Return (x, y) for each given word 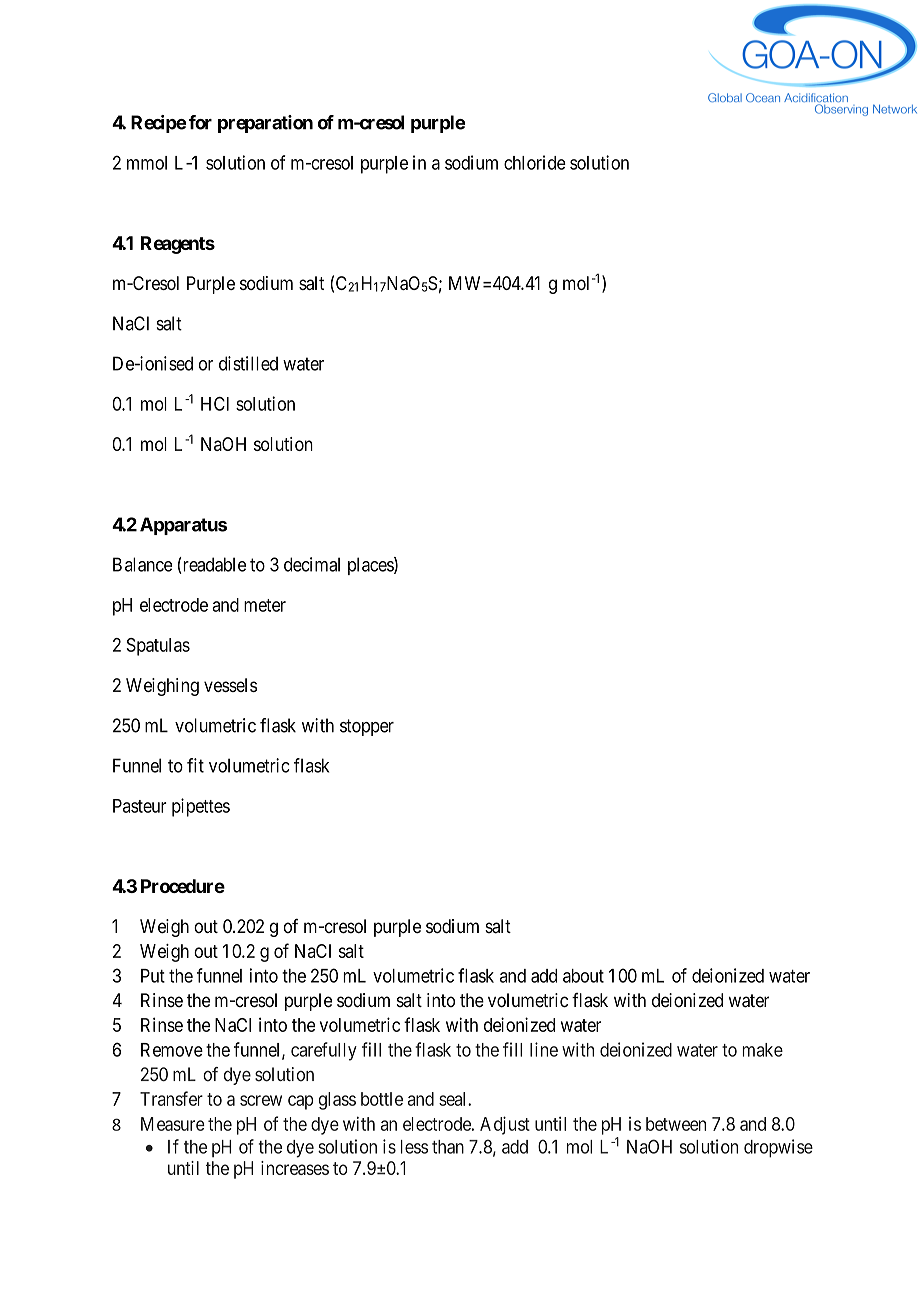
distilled (248, 363)
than (448, 1147)
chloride (535, 162)
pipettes (201, 807)
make (762, 1050)
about (583, 976)
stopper (367, 727)
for (200, 122)
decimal (312, 564)
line (544, 1049)
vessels (230, 685)
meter (265, 605)
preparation (265, 124)
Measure (173, 1124)
